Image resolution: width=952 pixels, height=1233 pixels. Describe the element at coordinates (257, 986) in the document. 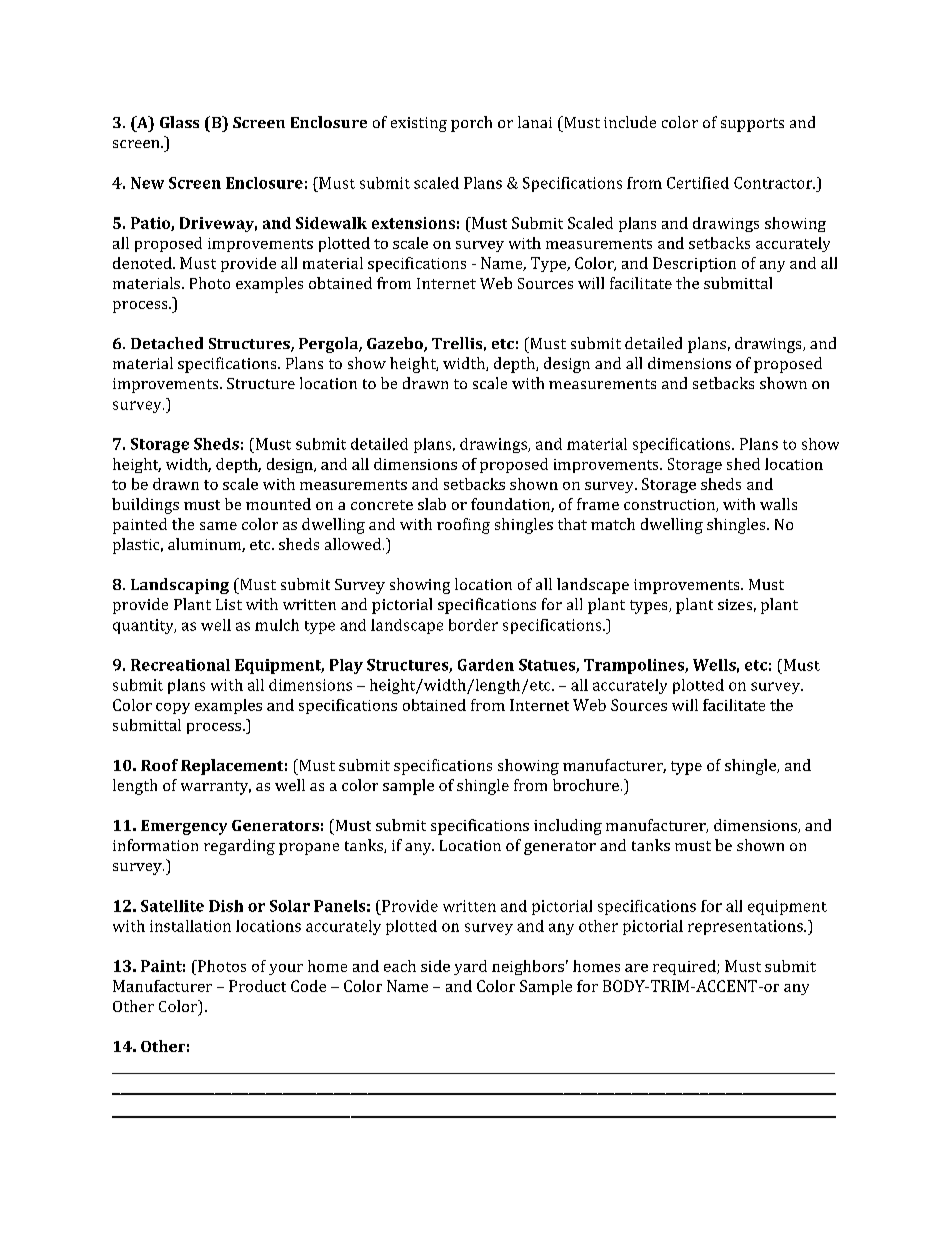

I see `Product` at that location.
